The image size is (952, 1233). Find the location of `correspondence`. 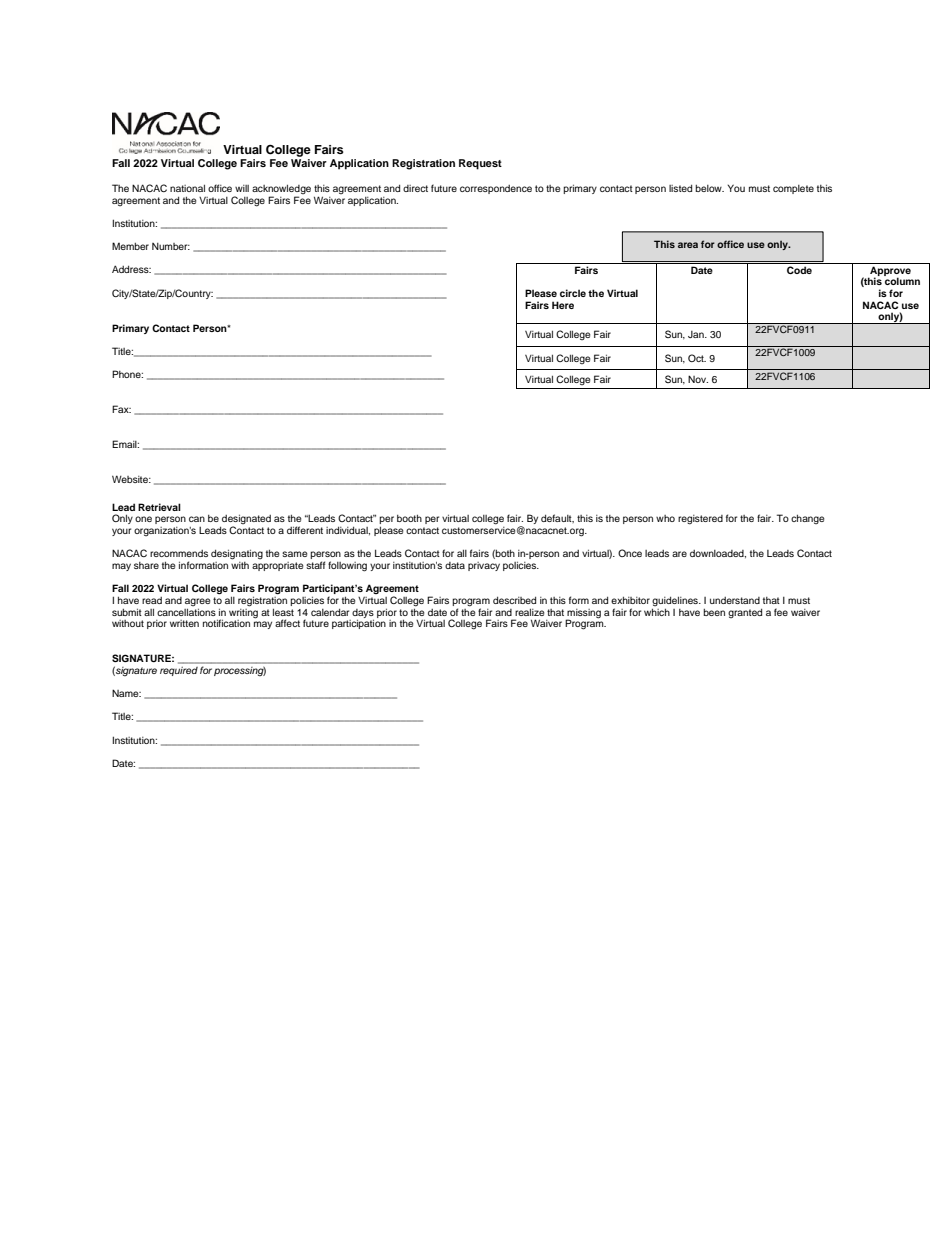

correspondence is located at coordinates (496, 189).
